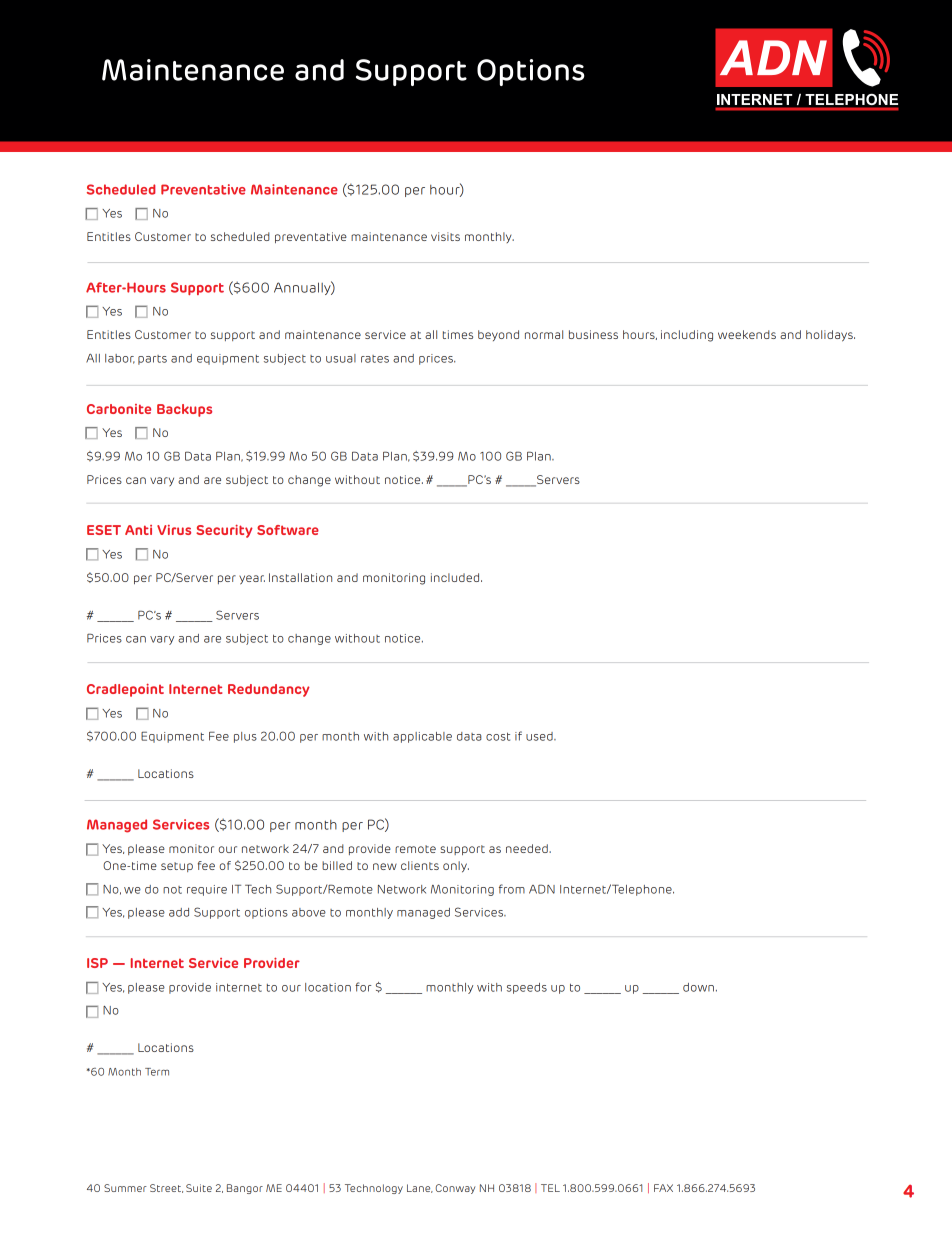 This screenshot has width=952, height=1233. I want to click on Installation, so click(300, 577).
